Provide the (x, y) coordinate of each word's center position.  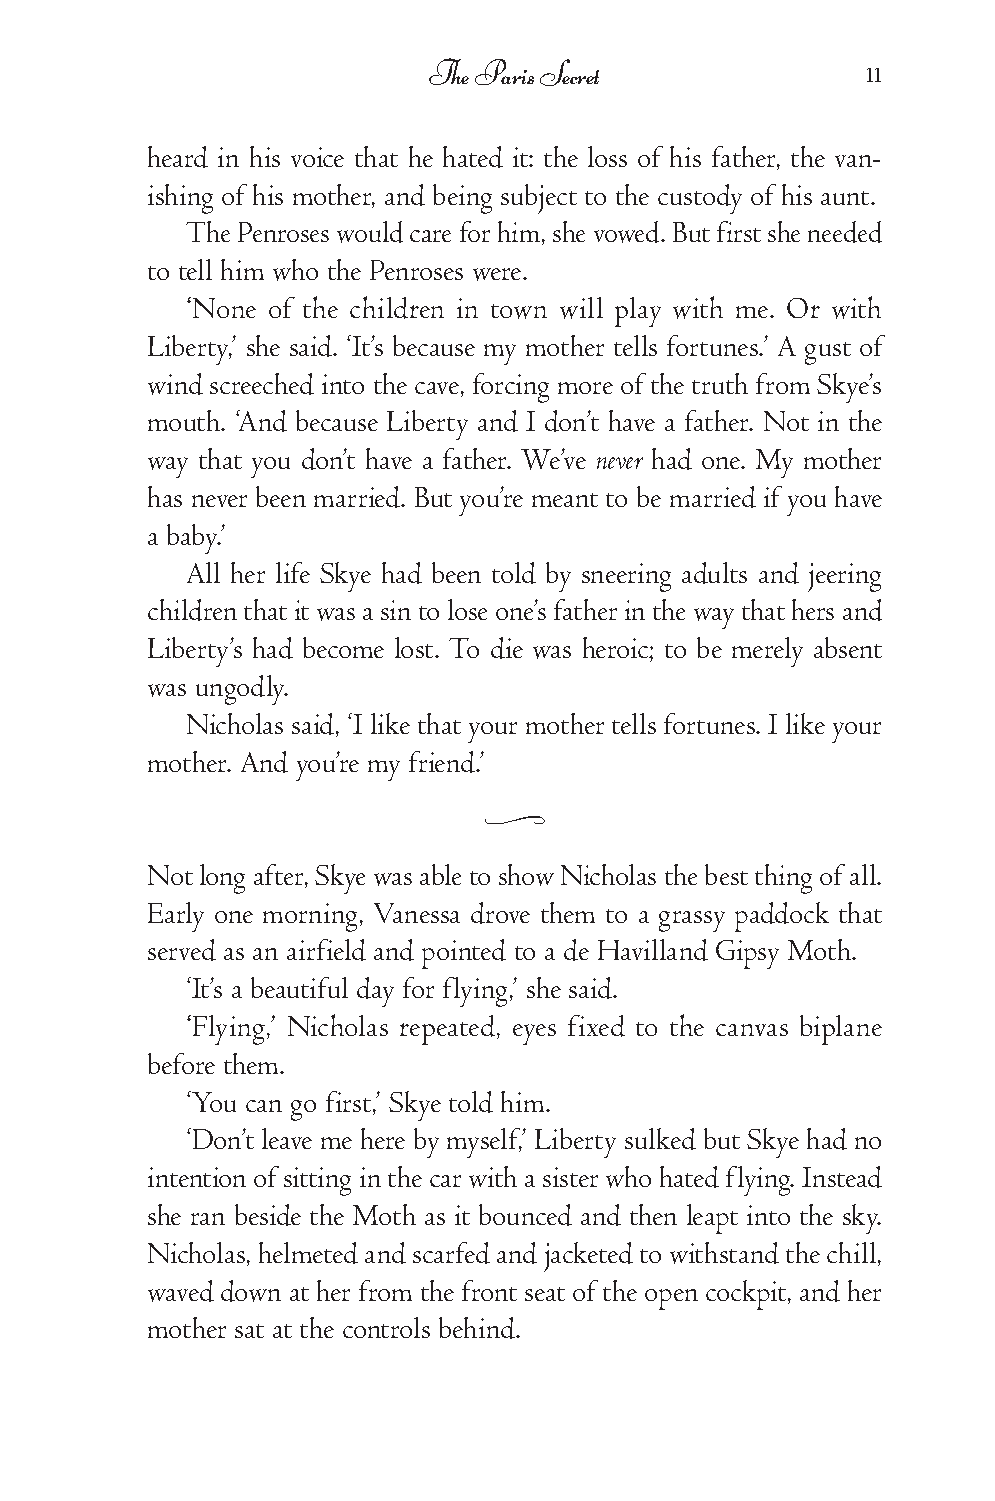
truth (720, 383)
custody (700, 199)
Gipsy (747, 954)
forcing (511, 388)
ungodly (242, 690)
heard (178, 157)
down (251, 1291)
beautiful (299, 987)
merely (767, 652)
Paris (504, 72)
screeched (262, 384)
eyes (534, 1034)
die (507, 648)
